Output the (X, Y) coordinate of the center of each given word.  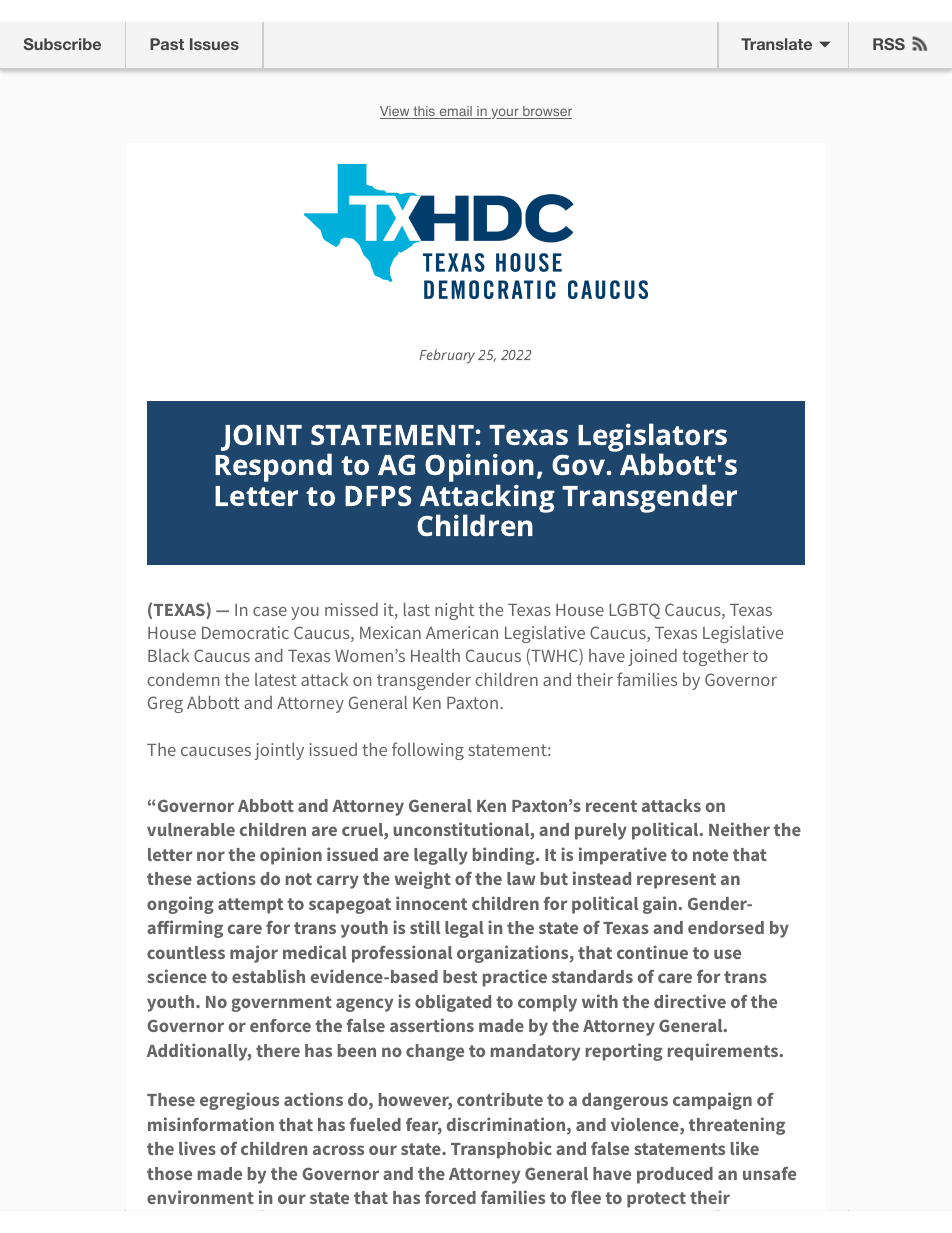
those (169, 1173)
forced (450, 1197)
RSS (889, 44)
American (462, 632)
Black (168, 655)
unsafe (769, 1173)
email (455, 112)
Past (167, 44)
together (715, 657)
